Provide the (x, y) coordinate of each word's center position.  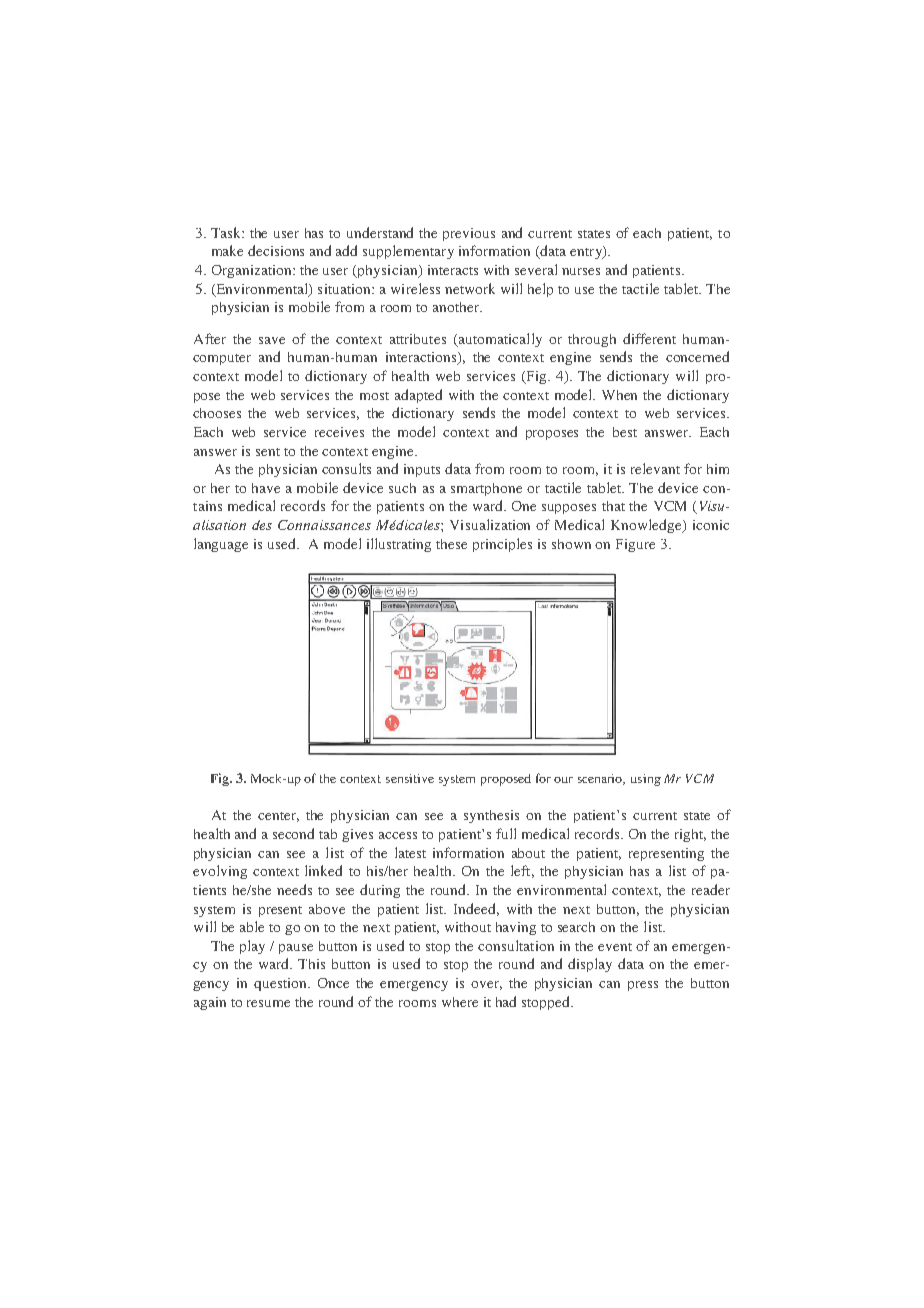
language (221, 545)
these (451, 544)
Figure (635, 545)
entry (587, 252)
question (282, 984)
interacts (453, 270)
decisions (276, 250)
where (460, 1002)
